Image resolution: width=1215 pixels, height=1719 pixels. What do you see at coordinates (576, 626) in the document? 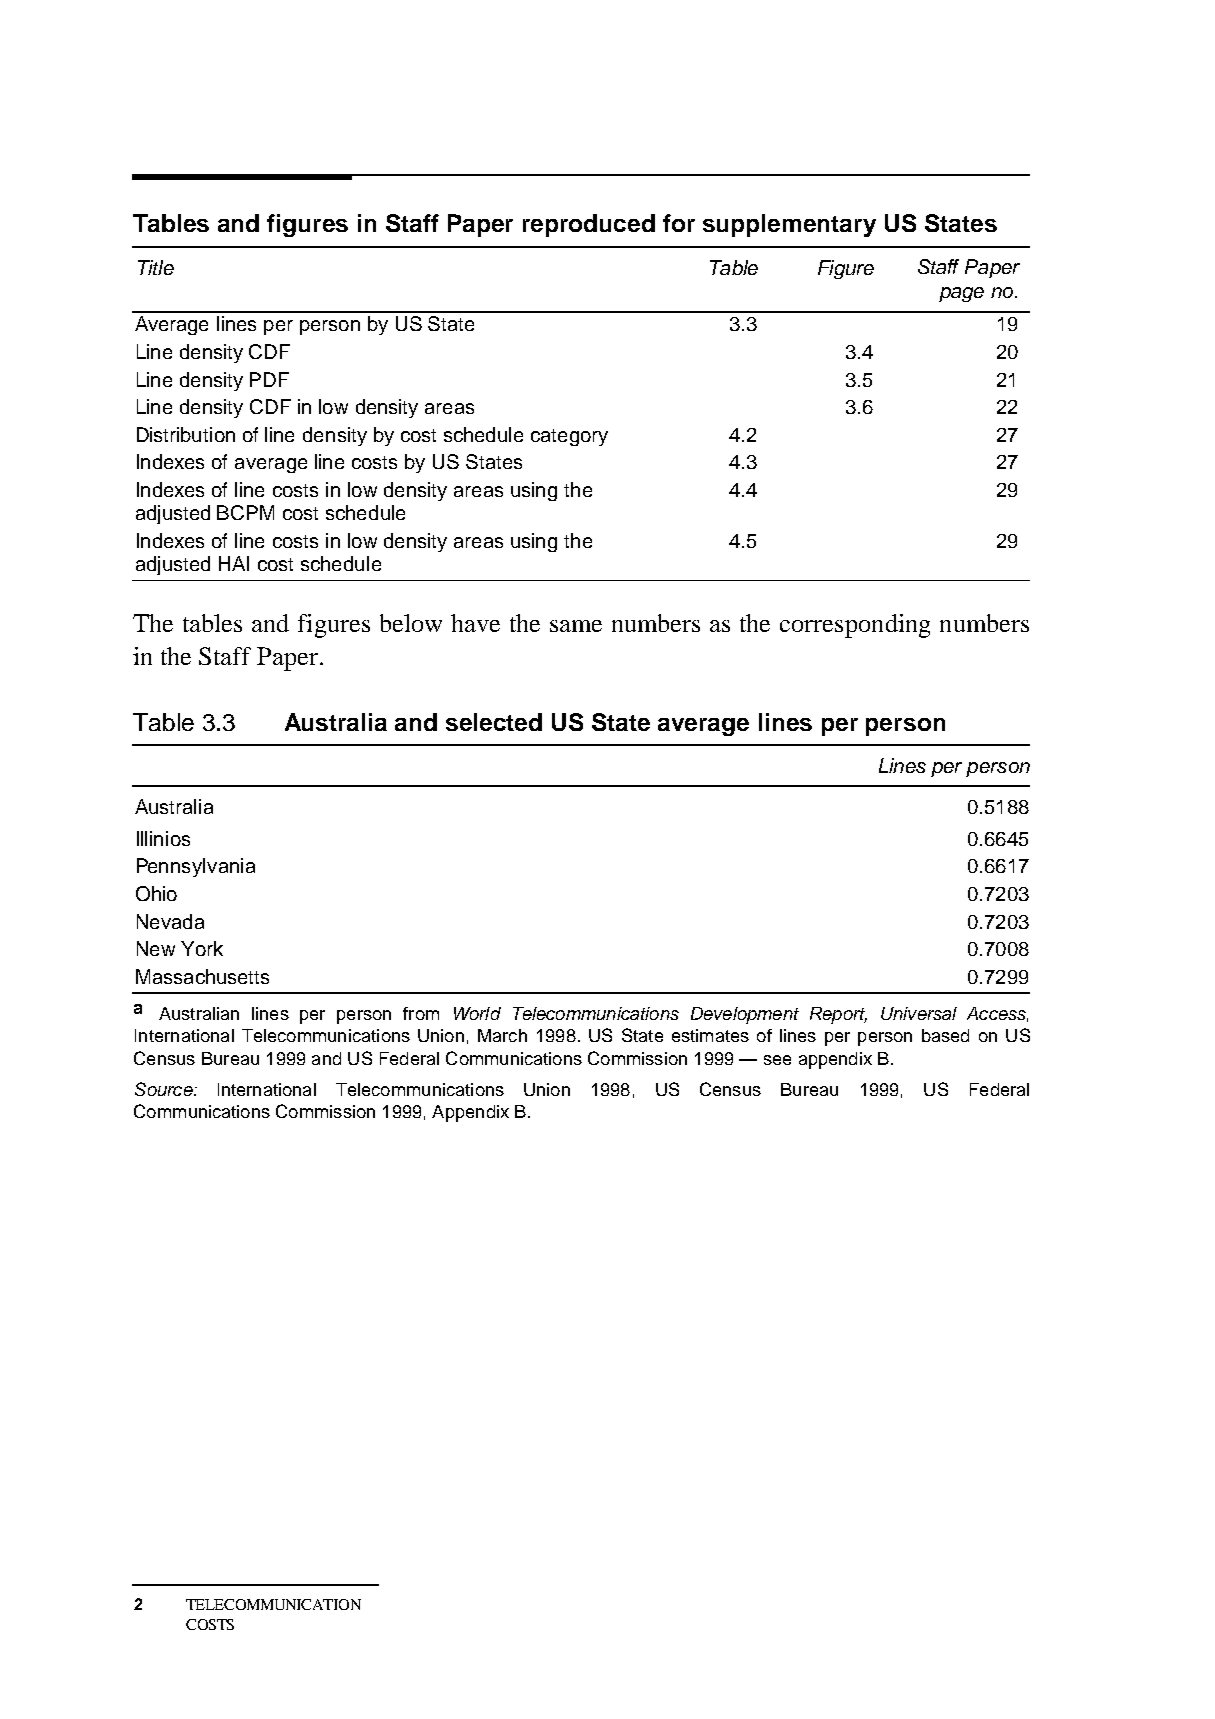
I see `same` at bounding box center [576, 626].
